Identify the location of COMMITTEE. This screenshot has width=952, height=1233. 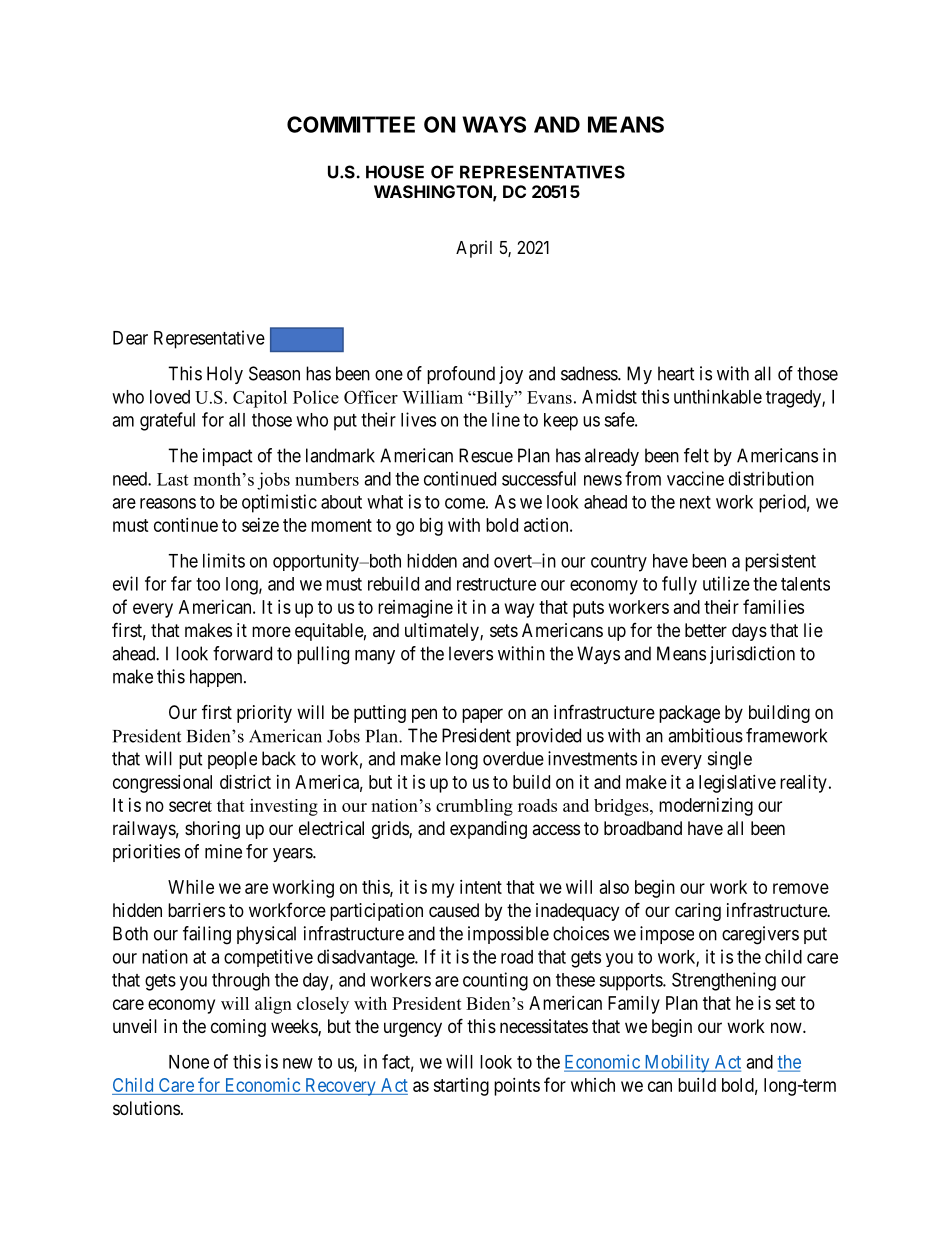
(351, 124).
